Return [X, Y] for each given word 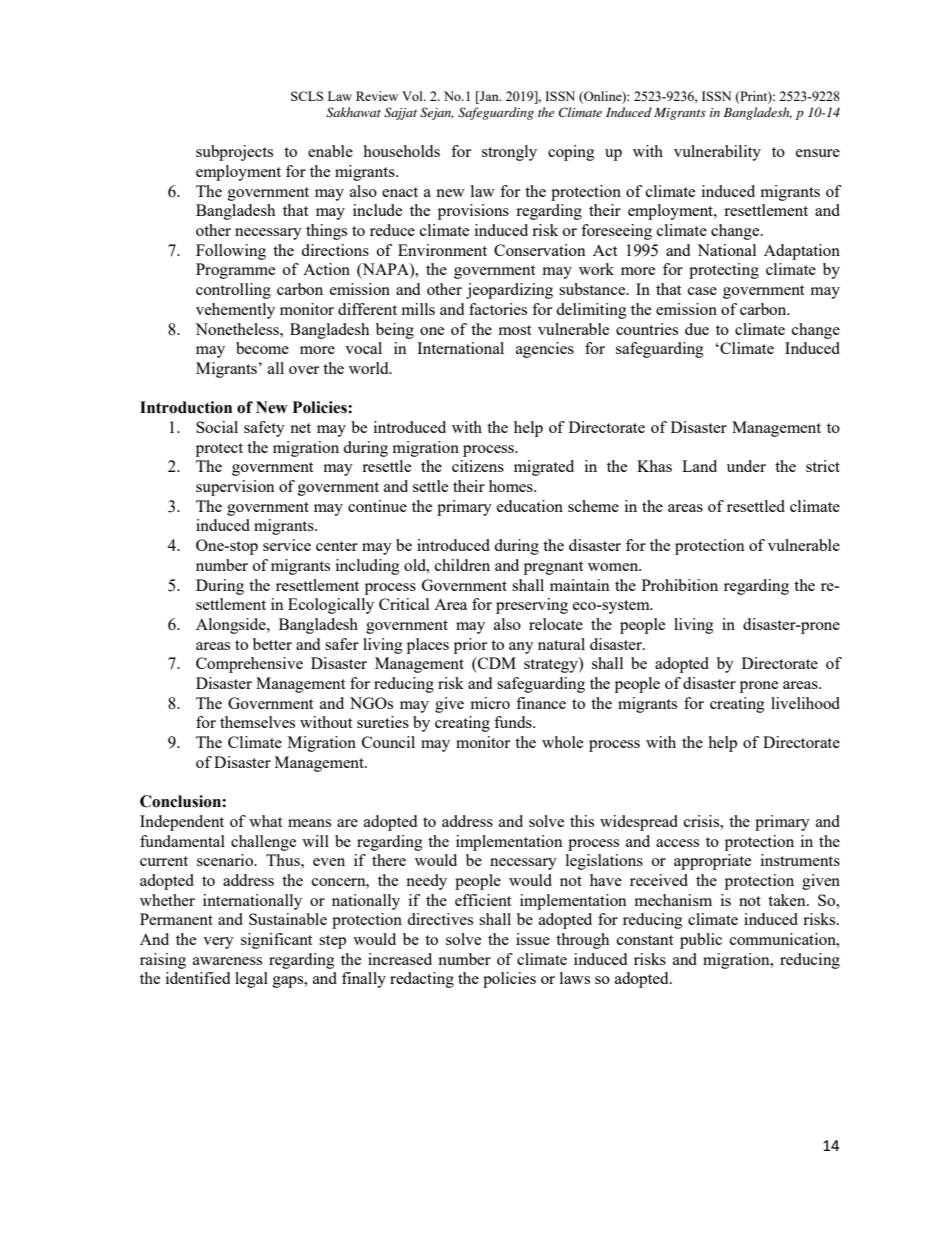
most [514, 330]
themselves [257, 722]
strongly [509, 153]
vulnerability [717, 153]
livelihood [805, 703]
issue [533, 939]
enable [330, 151]
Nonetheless [238, 329]
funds [514, 722]
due [697, 329]
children [462, 565]
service [287, 545]
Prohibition [680, 585]
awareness [227, 961]
